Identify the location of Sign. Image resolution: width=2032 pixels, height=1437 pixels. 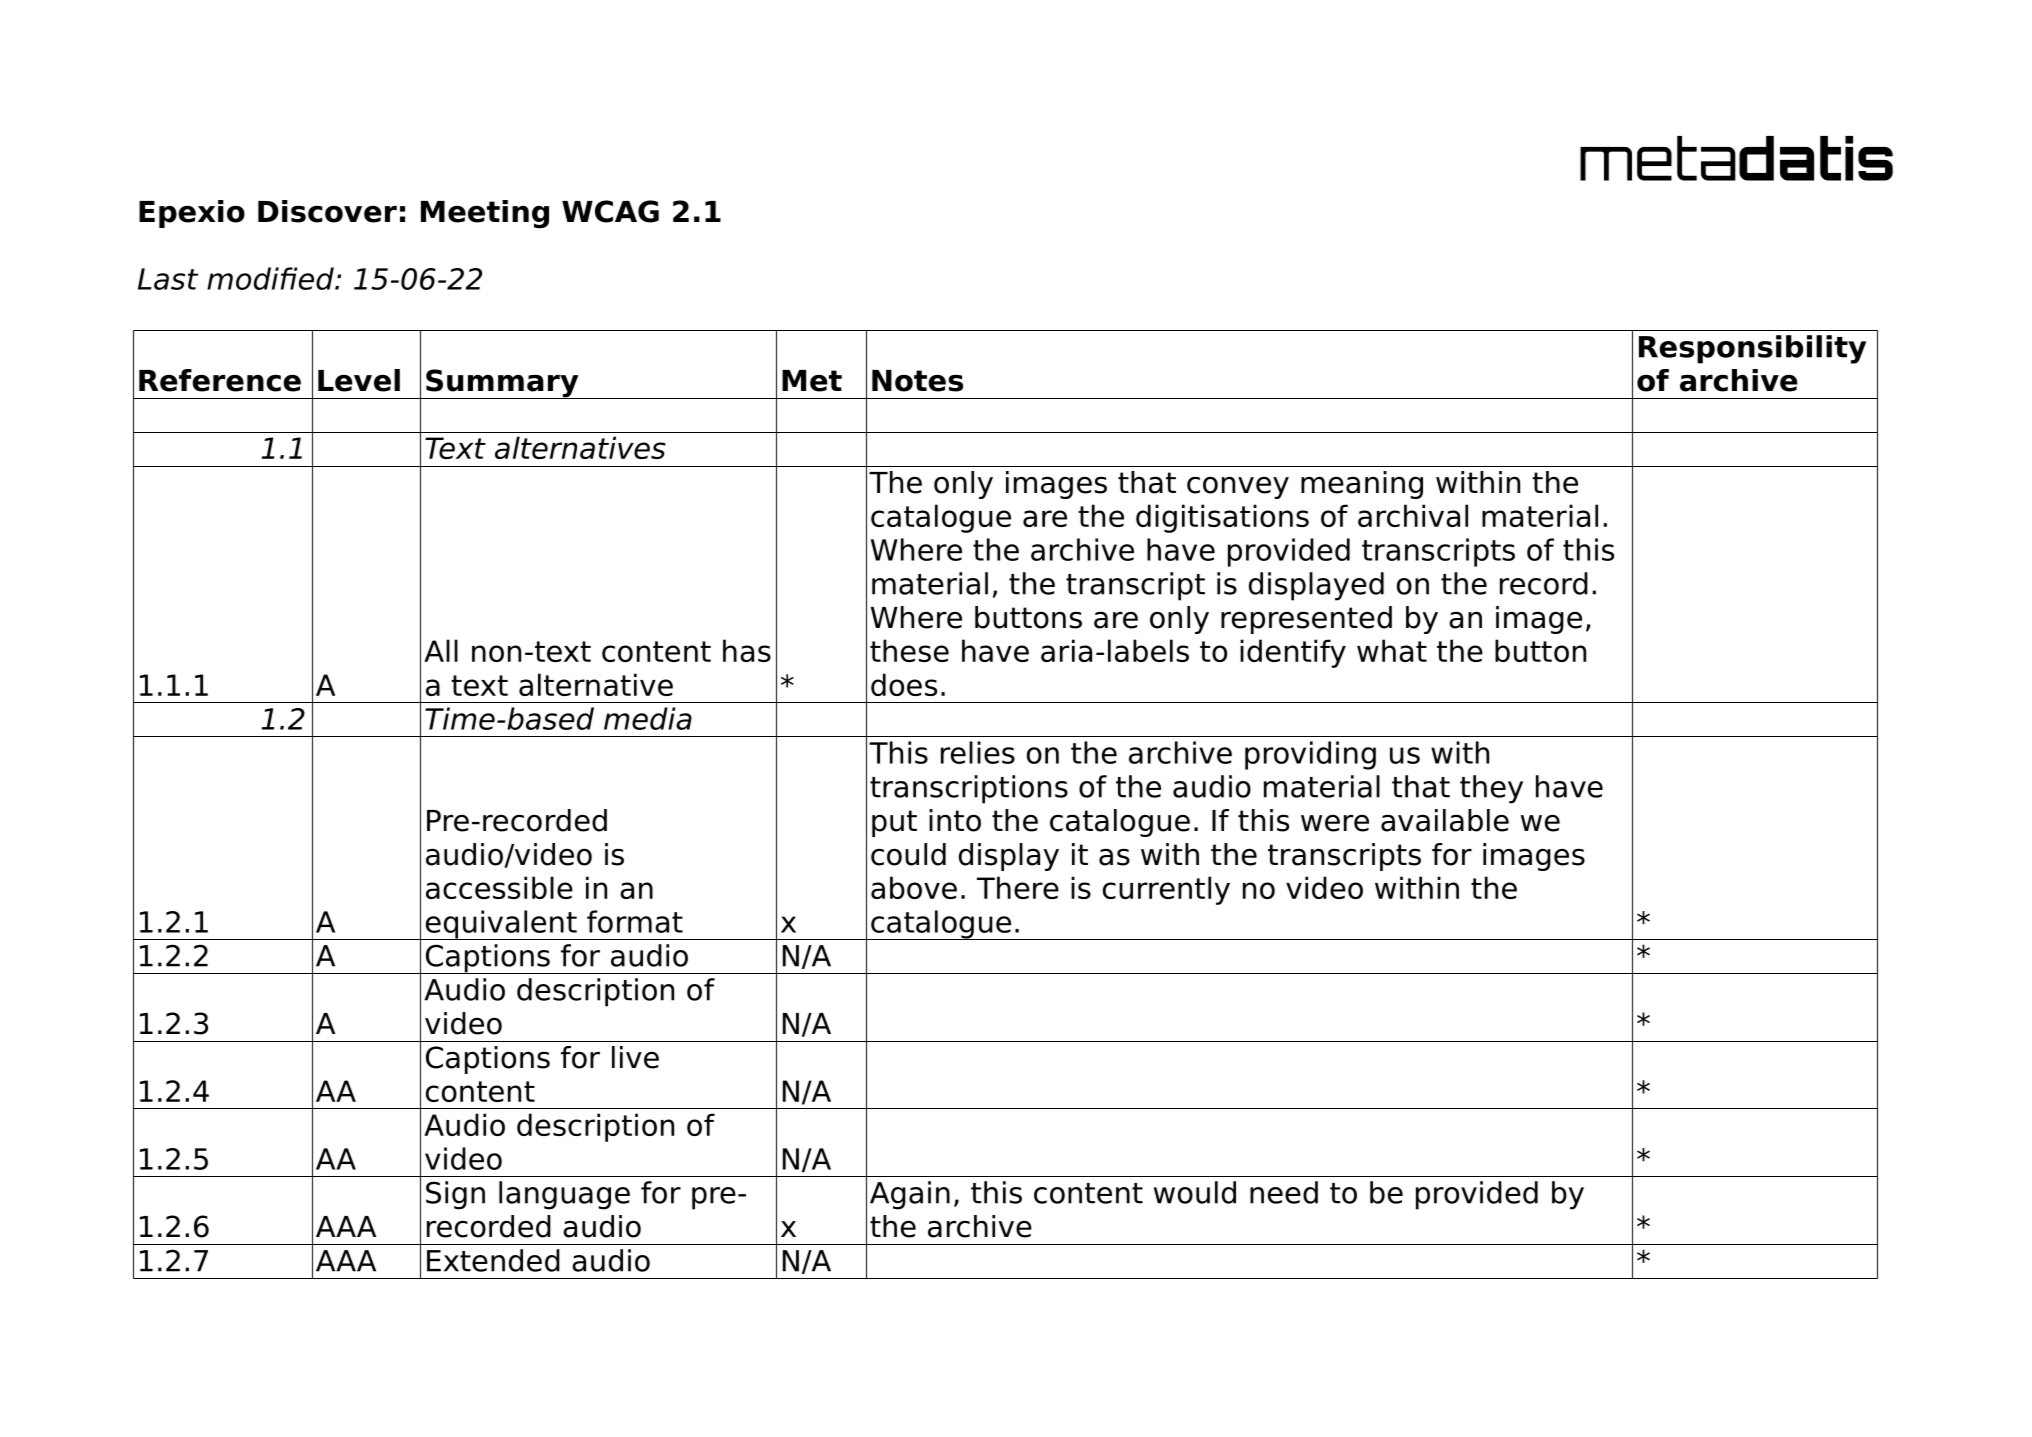
(455, 1195).
